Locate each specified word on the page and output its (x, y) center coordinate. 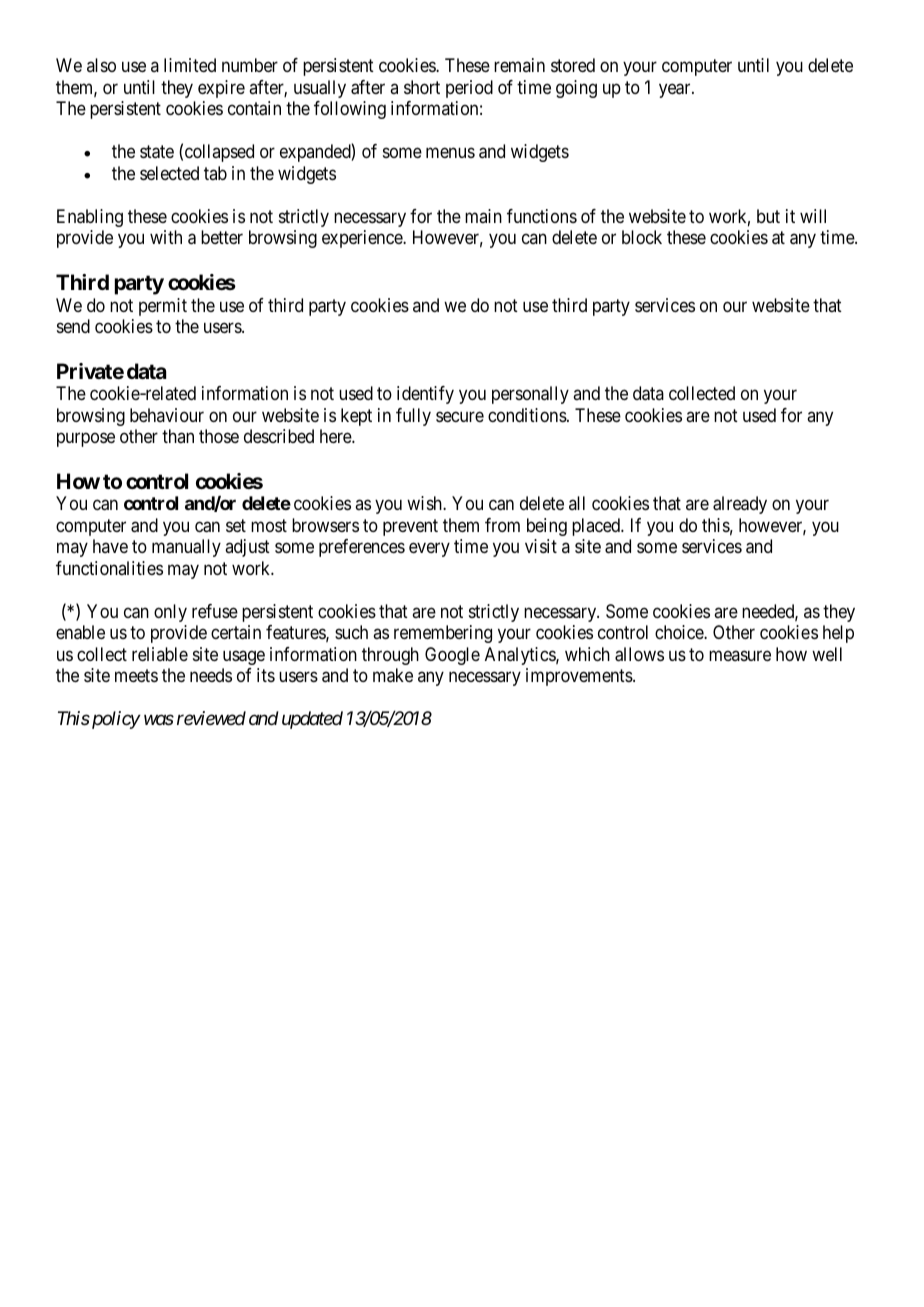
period (469, 89)
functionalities (109, 568)
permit (163, 307)
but (768, 216)
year (676, 90)
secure (460, 416)
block (642, 237)
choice (680, 632)
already (740, 505)
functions (542, 216)
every (429, 550)
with (166, 237)
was (159, 720)
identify (425, 395)
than (178, 436)
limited (190, 65)
